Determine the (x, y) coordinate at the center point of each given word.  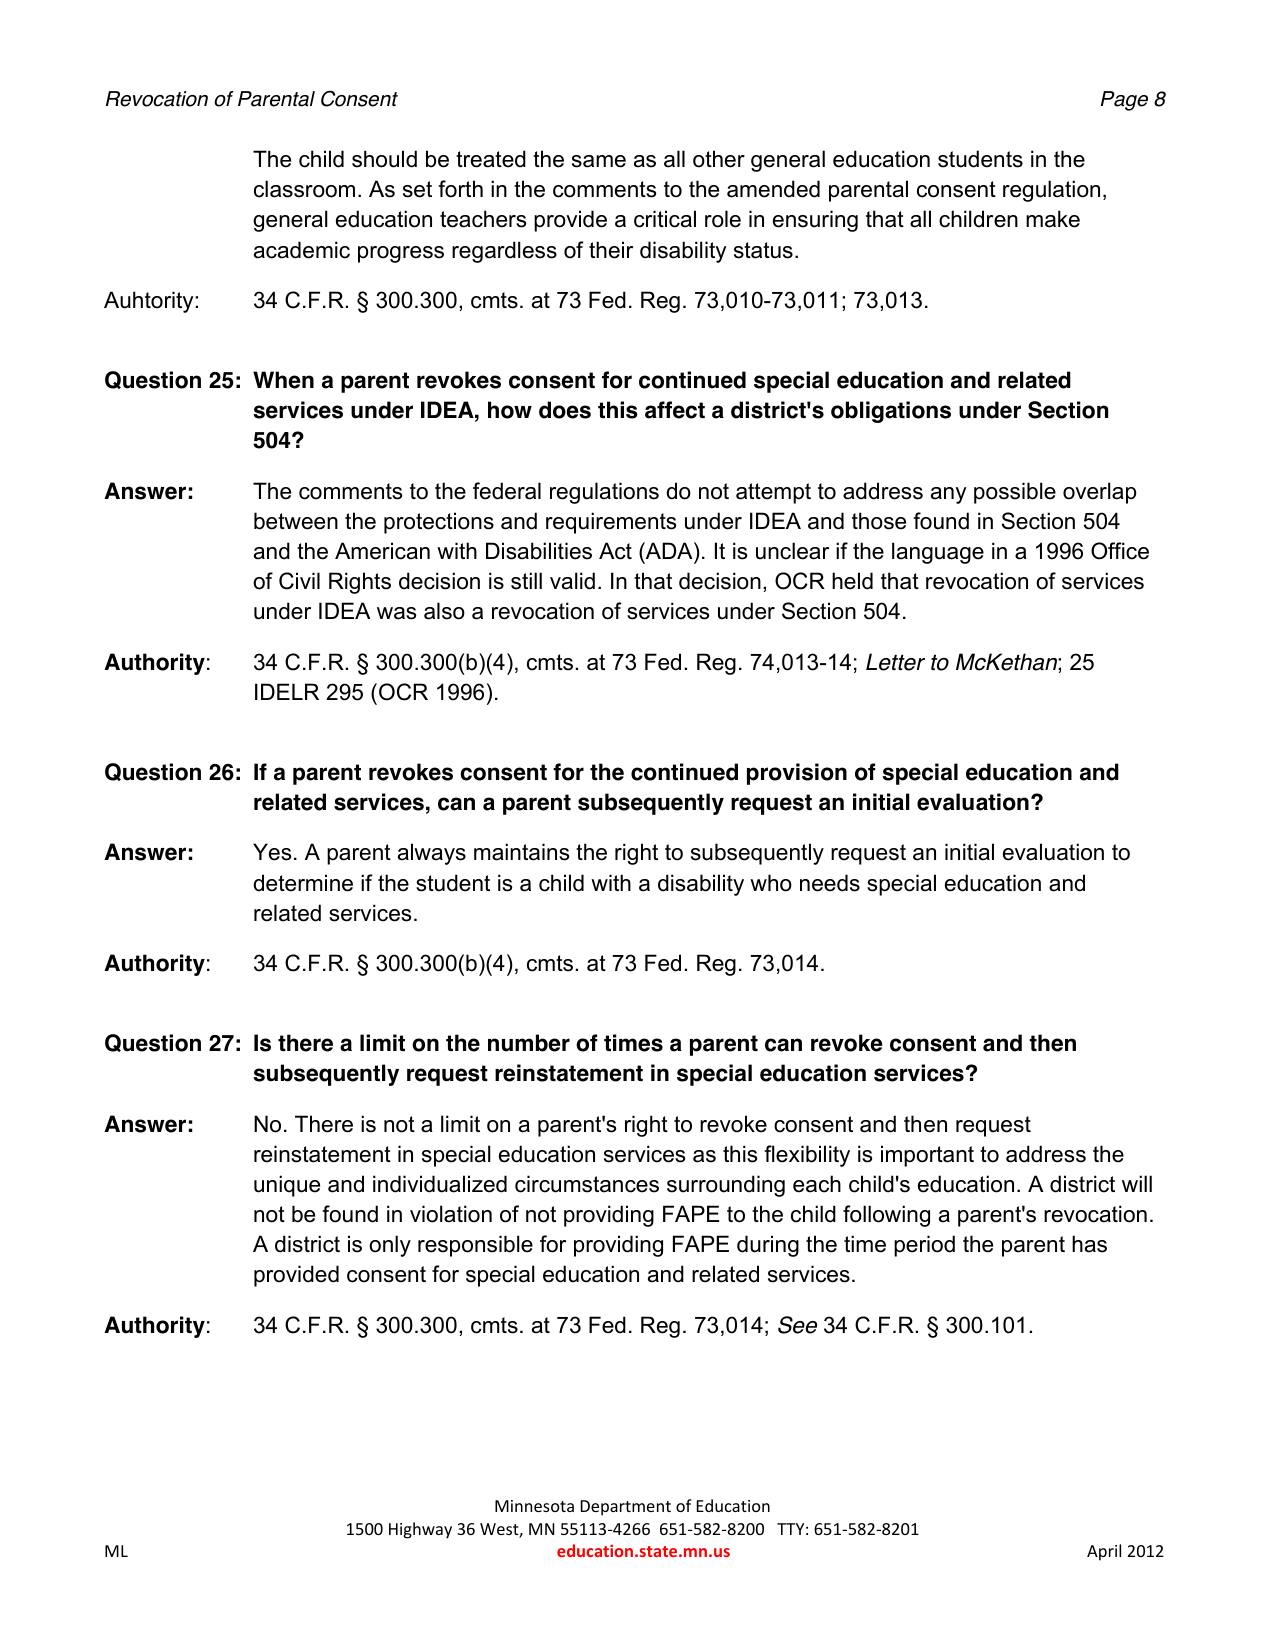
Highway (420, 1530)
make (1053, 219)
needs (830, 883)
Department (626, 1508)
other (719, 159)
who (771, 883)
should (384, 159)
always (432, 854)
